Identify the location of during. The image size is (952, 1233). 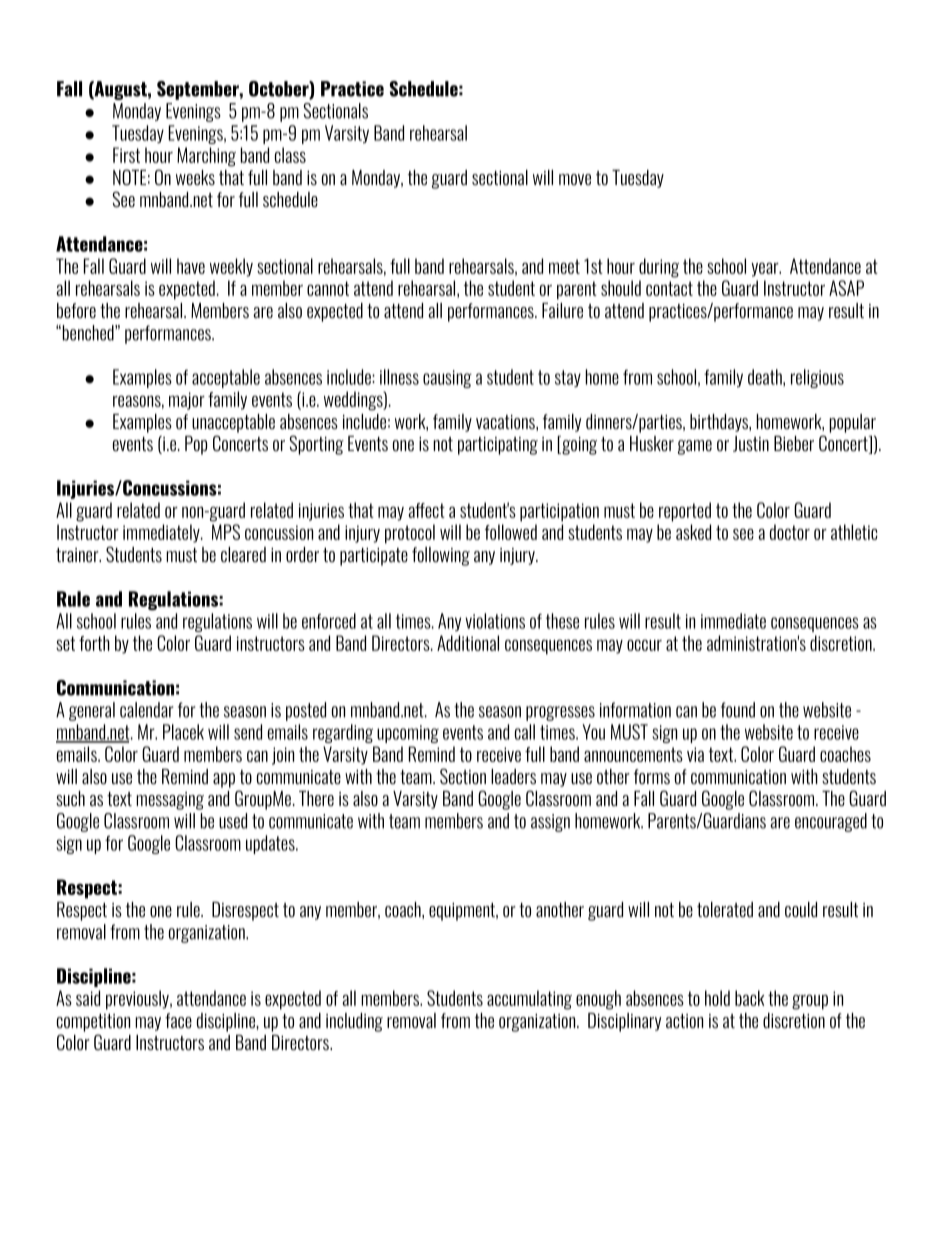
(659, 268).
